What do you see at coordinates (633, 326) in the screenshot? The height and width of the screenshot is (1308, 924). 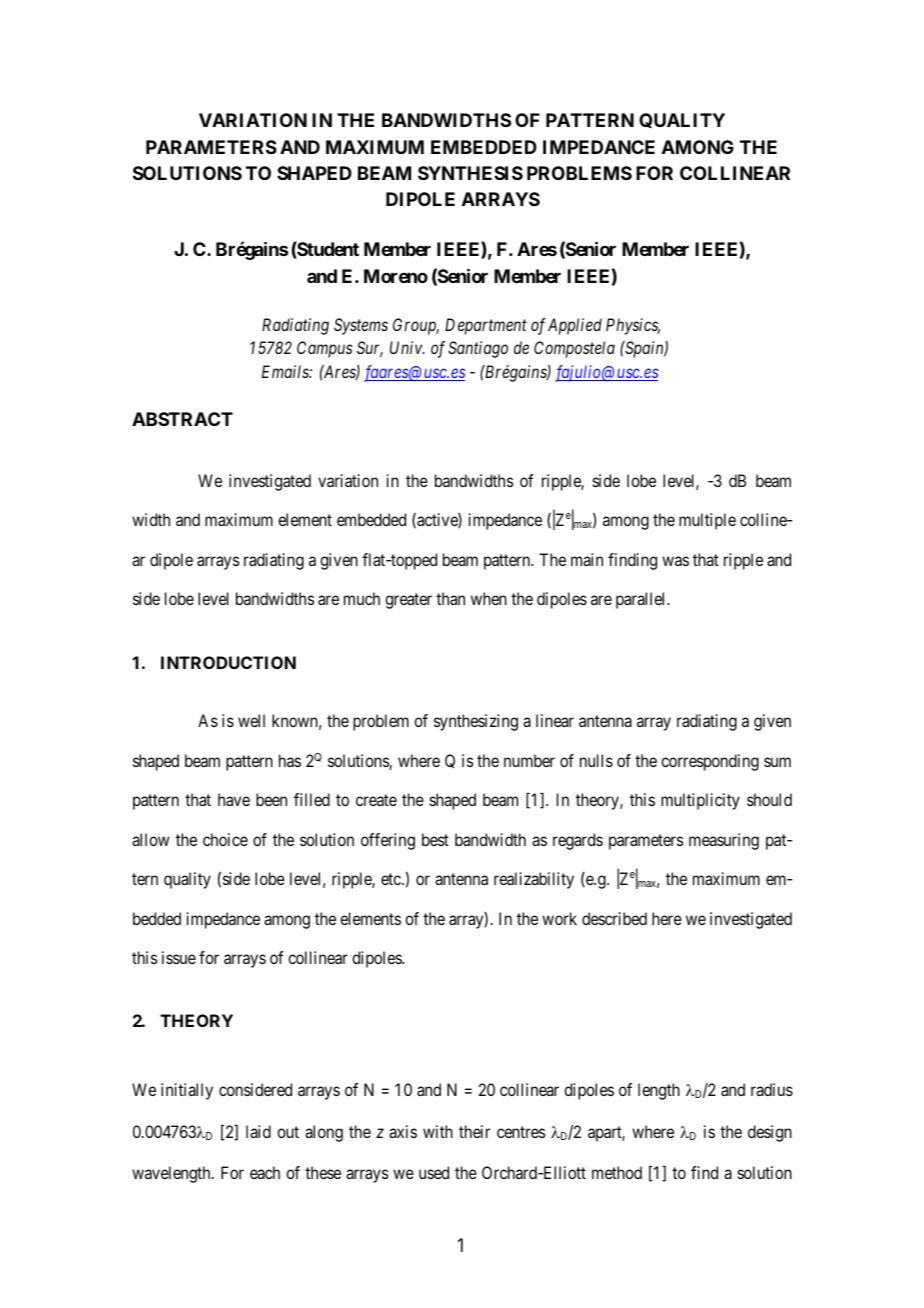 I see `Physics` at bounding box center [633, 326].
